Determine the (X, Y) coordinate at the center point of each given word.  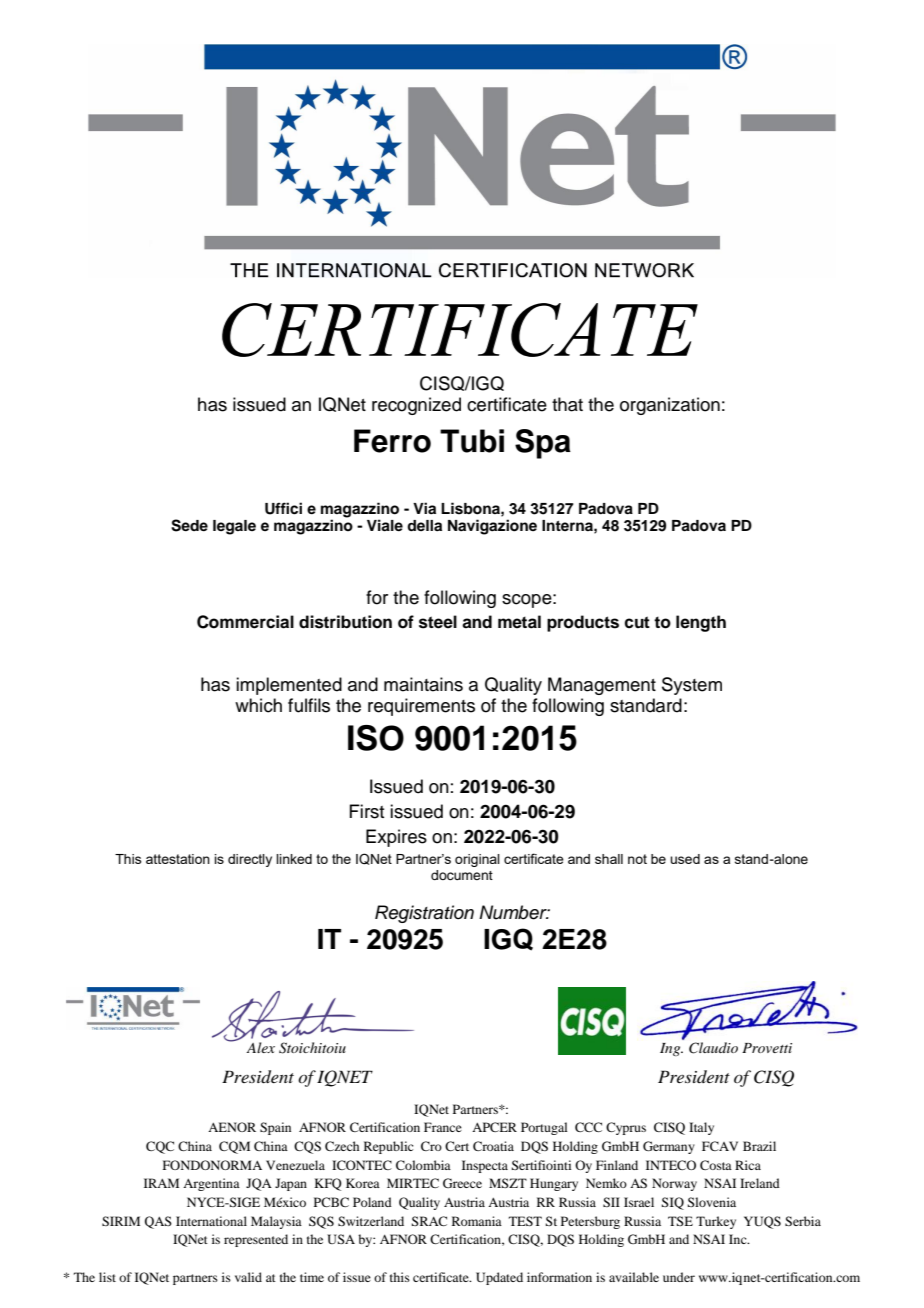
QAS (158, 1222)
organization (670, 406)
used (685, 859)
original (477, 860)
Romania (477, 1221)
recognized (416, 406)
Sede (189, 525)
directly (250, 860)
